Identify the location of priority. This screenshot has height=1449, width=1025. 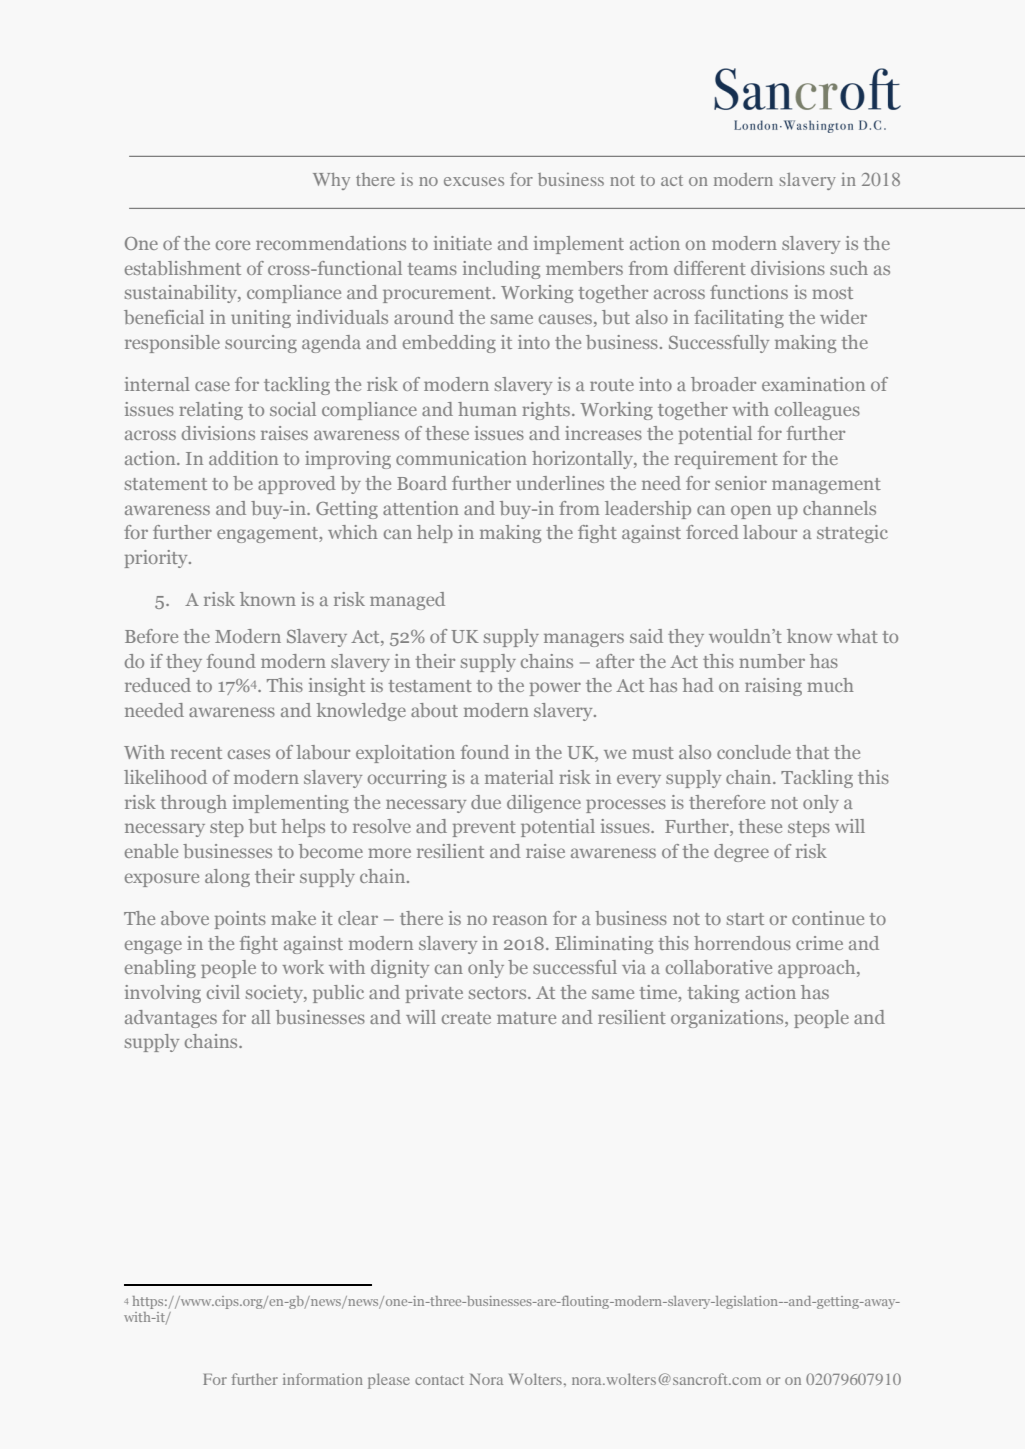
(157, 559).
